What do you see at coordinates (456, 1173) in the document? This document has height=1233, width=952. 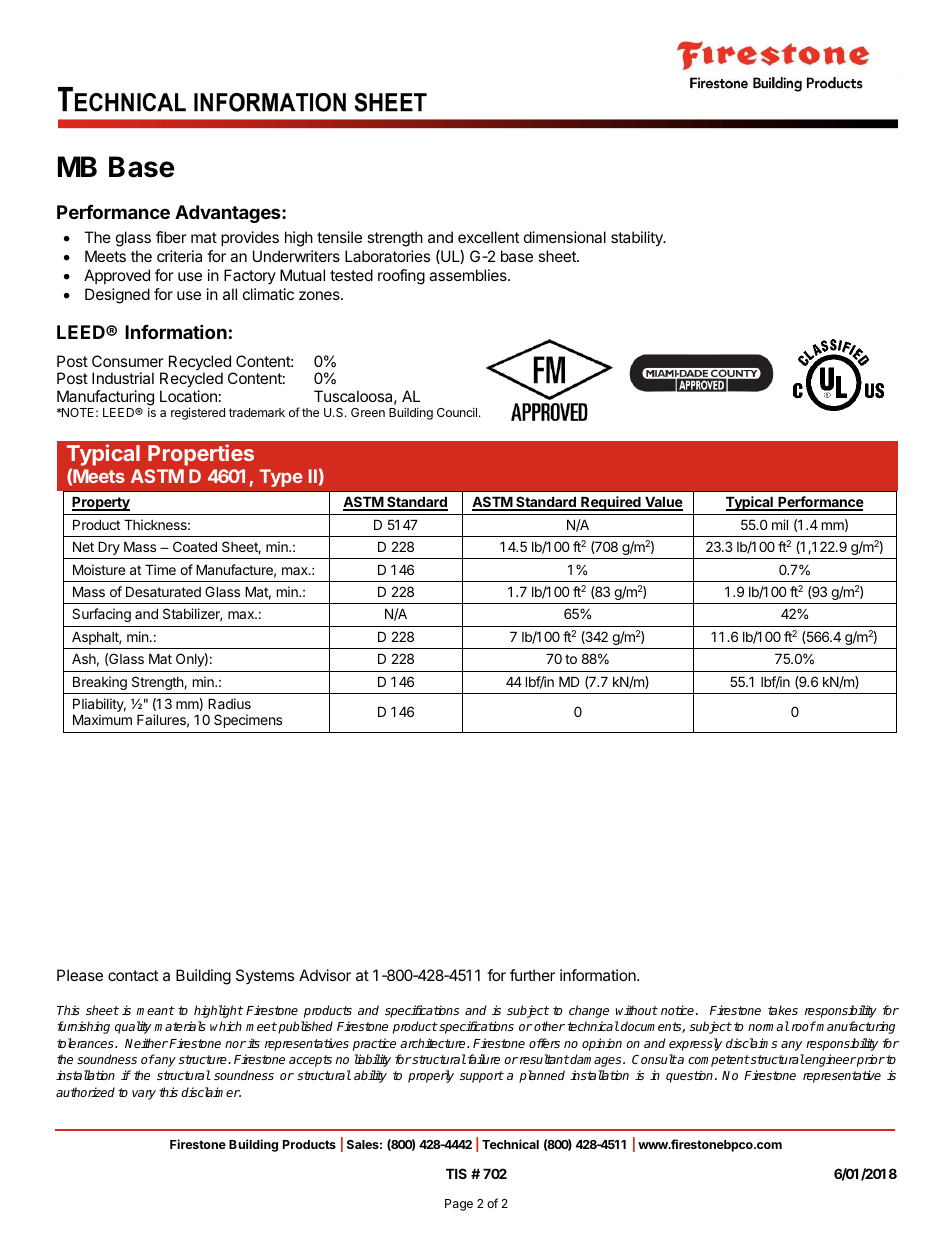 I see `TIS` at bounding box center [456, 1173].
